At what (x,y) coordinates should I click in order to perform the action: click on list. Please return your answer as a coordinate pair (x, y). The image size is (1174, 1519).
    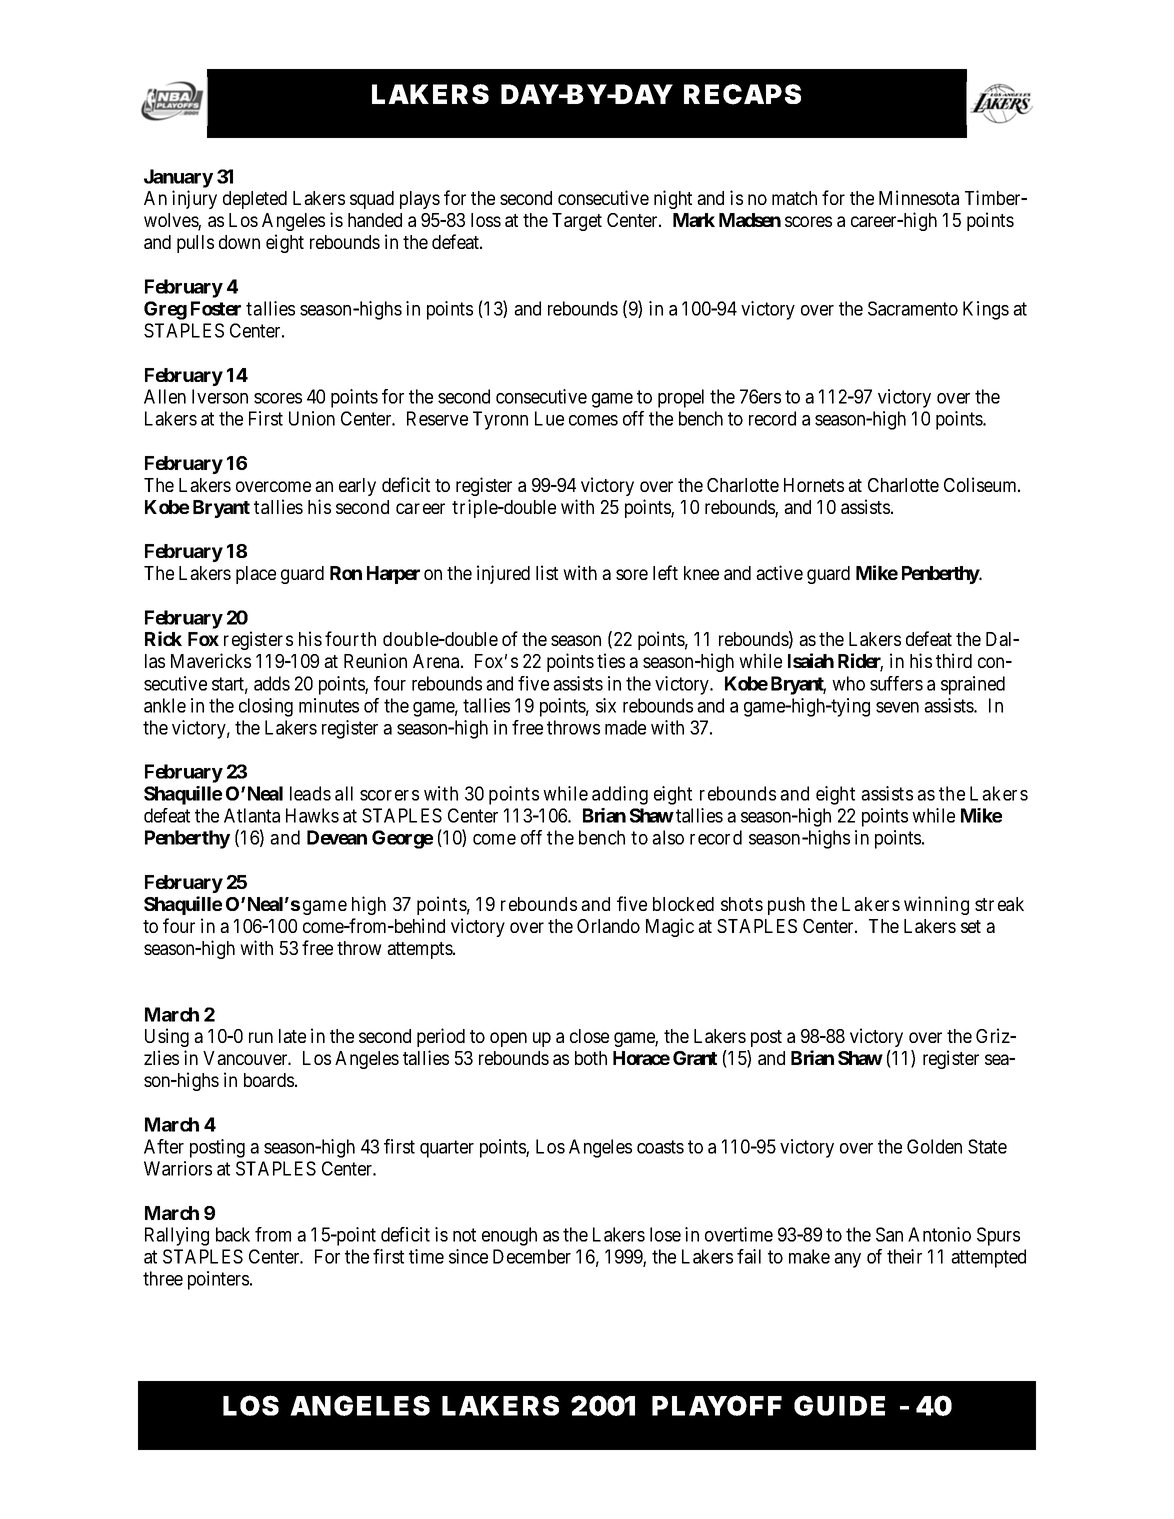
    Looking at the image, I should click on (547, 572).
